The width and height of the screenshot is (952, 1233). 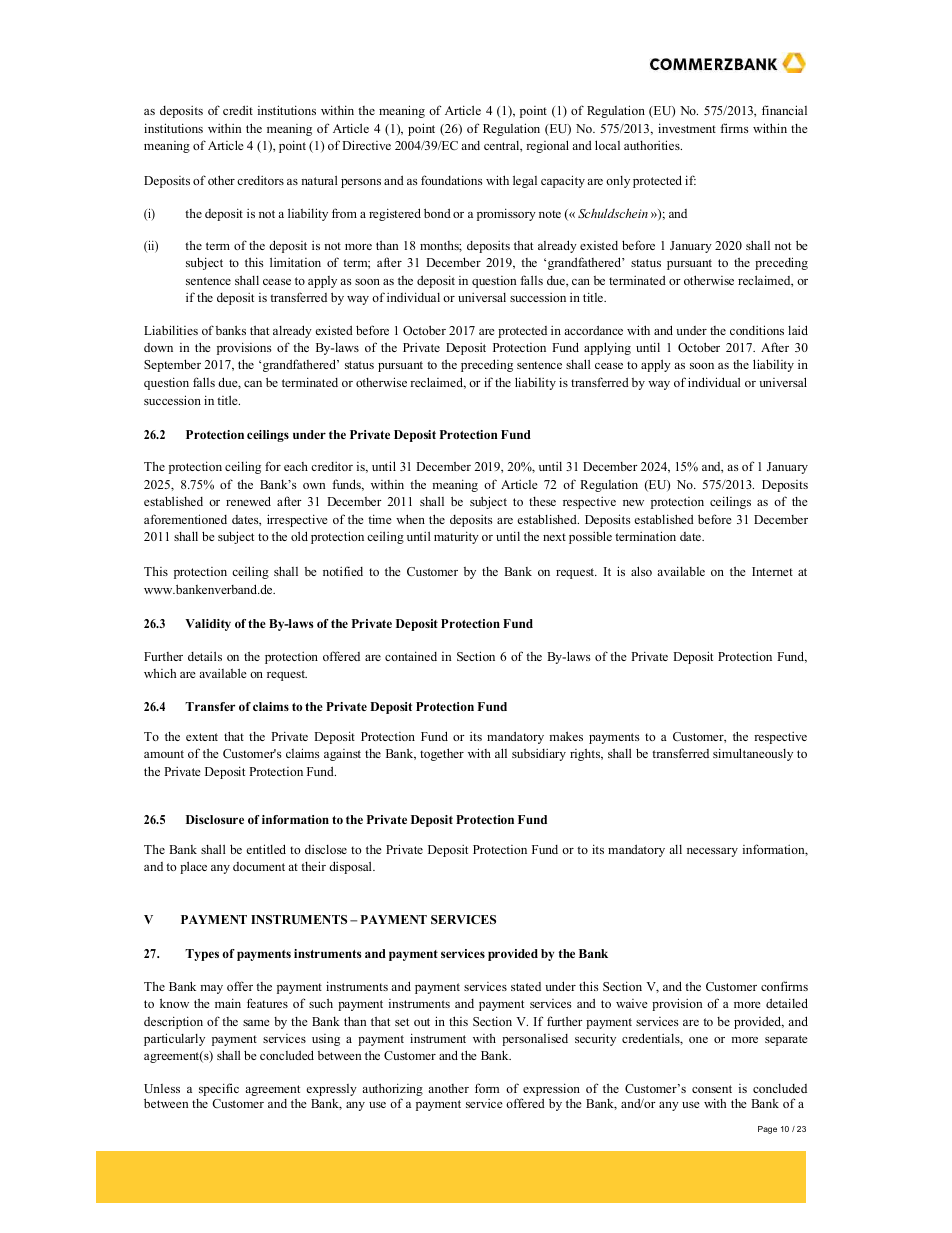 What do you see at coordinates (219, 1089) in the screenshot?
I see `specific` at bounding box center [219, 1089].
